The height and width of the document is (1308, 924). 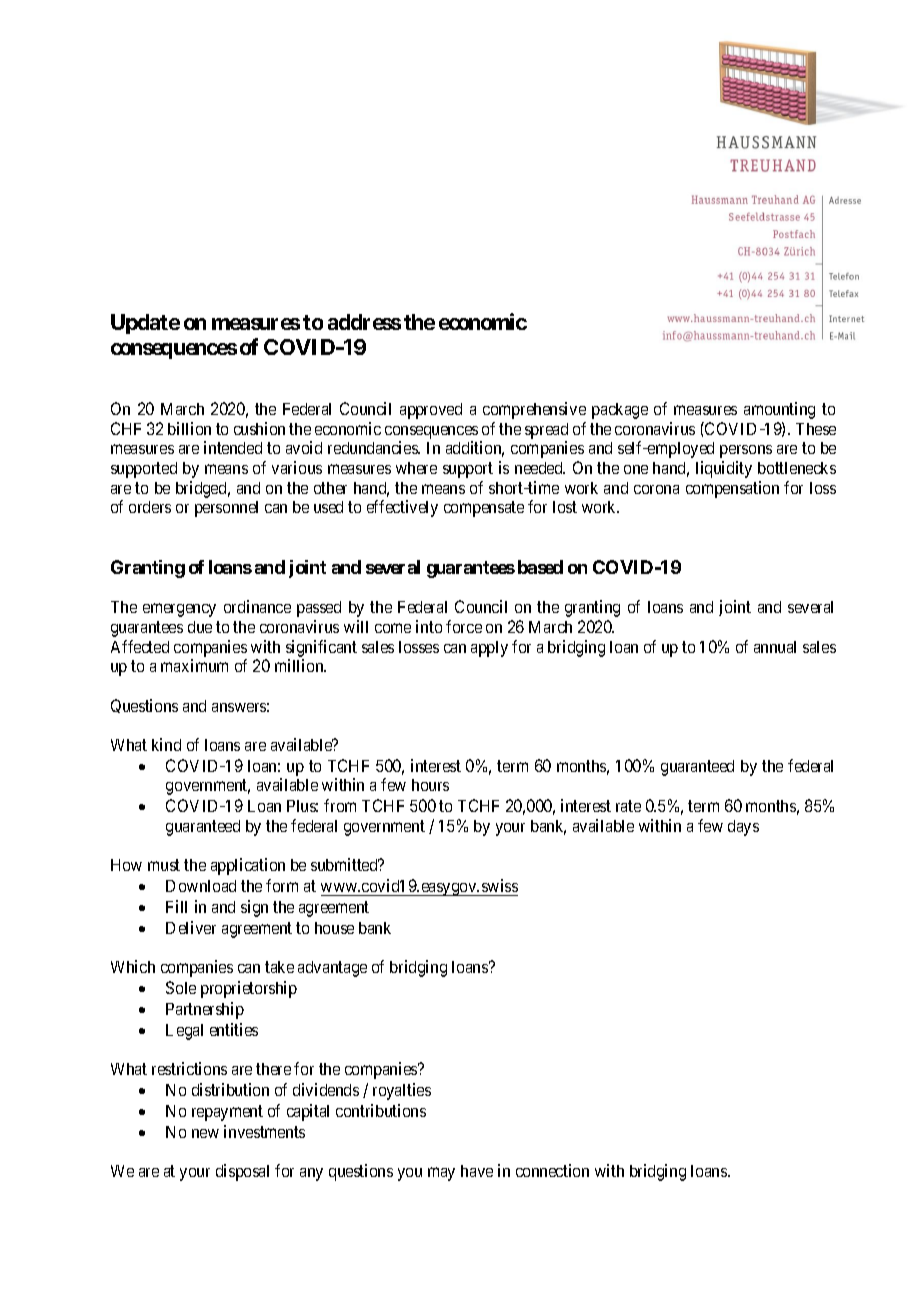 What do you see at coordinates (431, 411) in the document?
I see `approved` at bounding box center [431, 411].
